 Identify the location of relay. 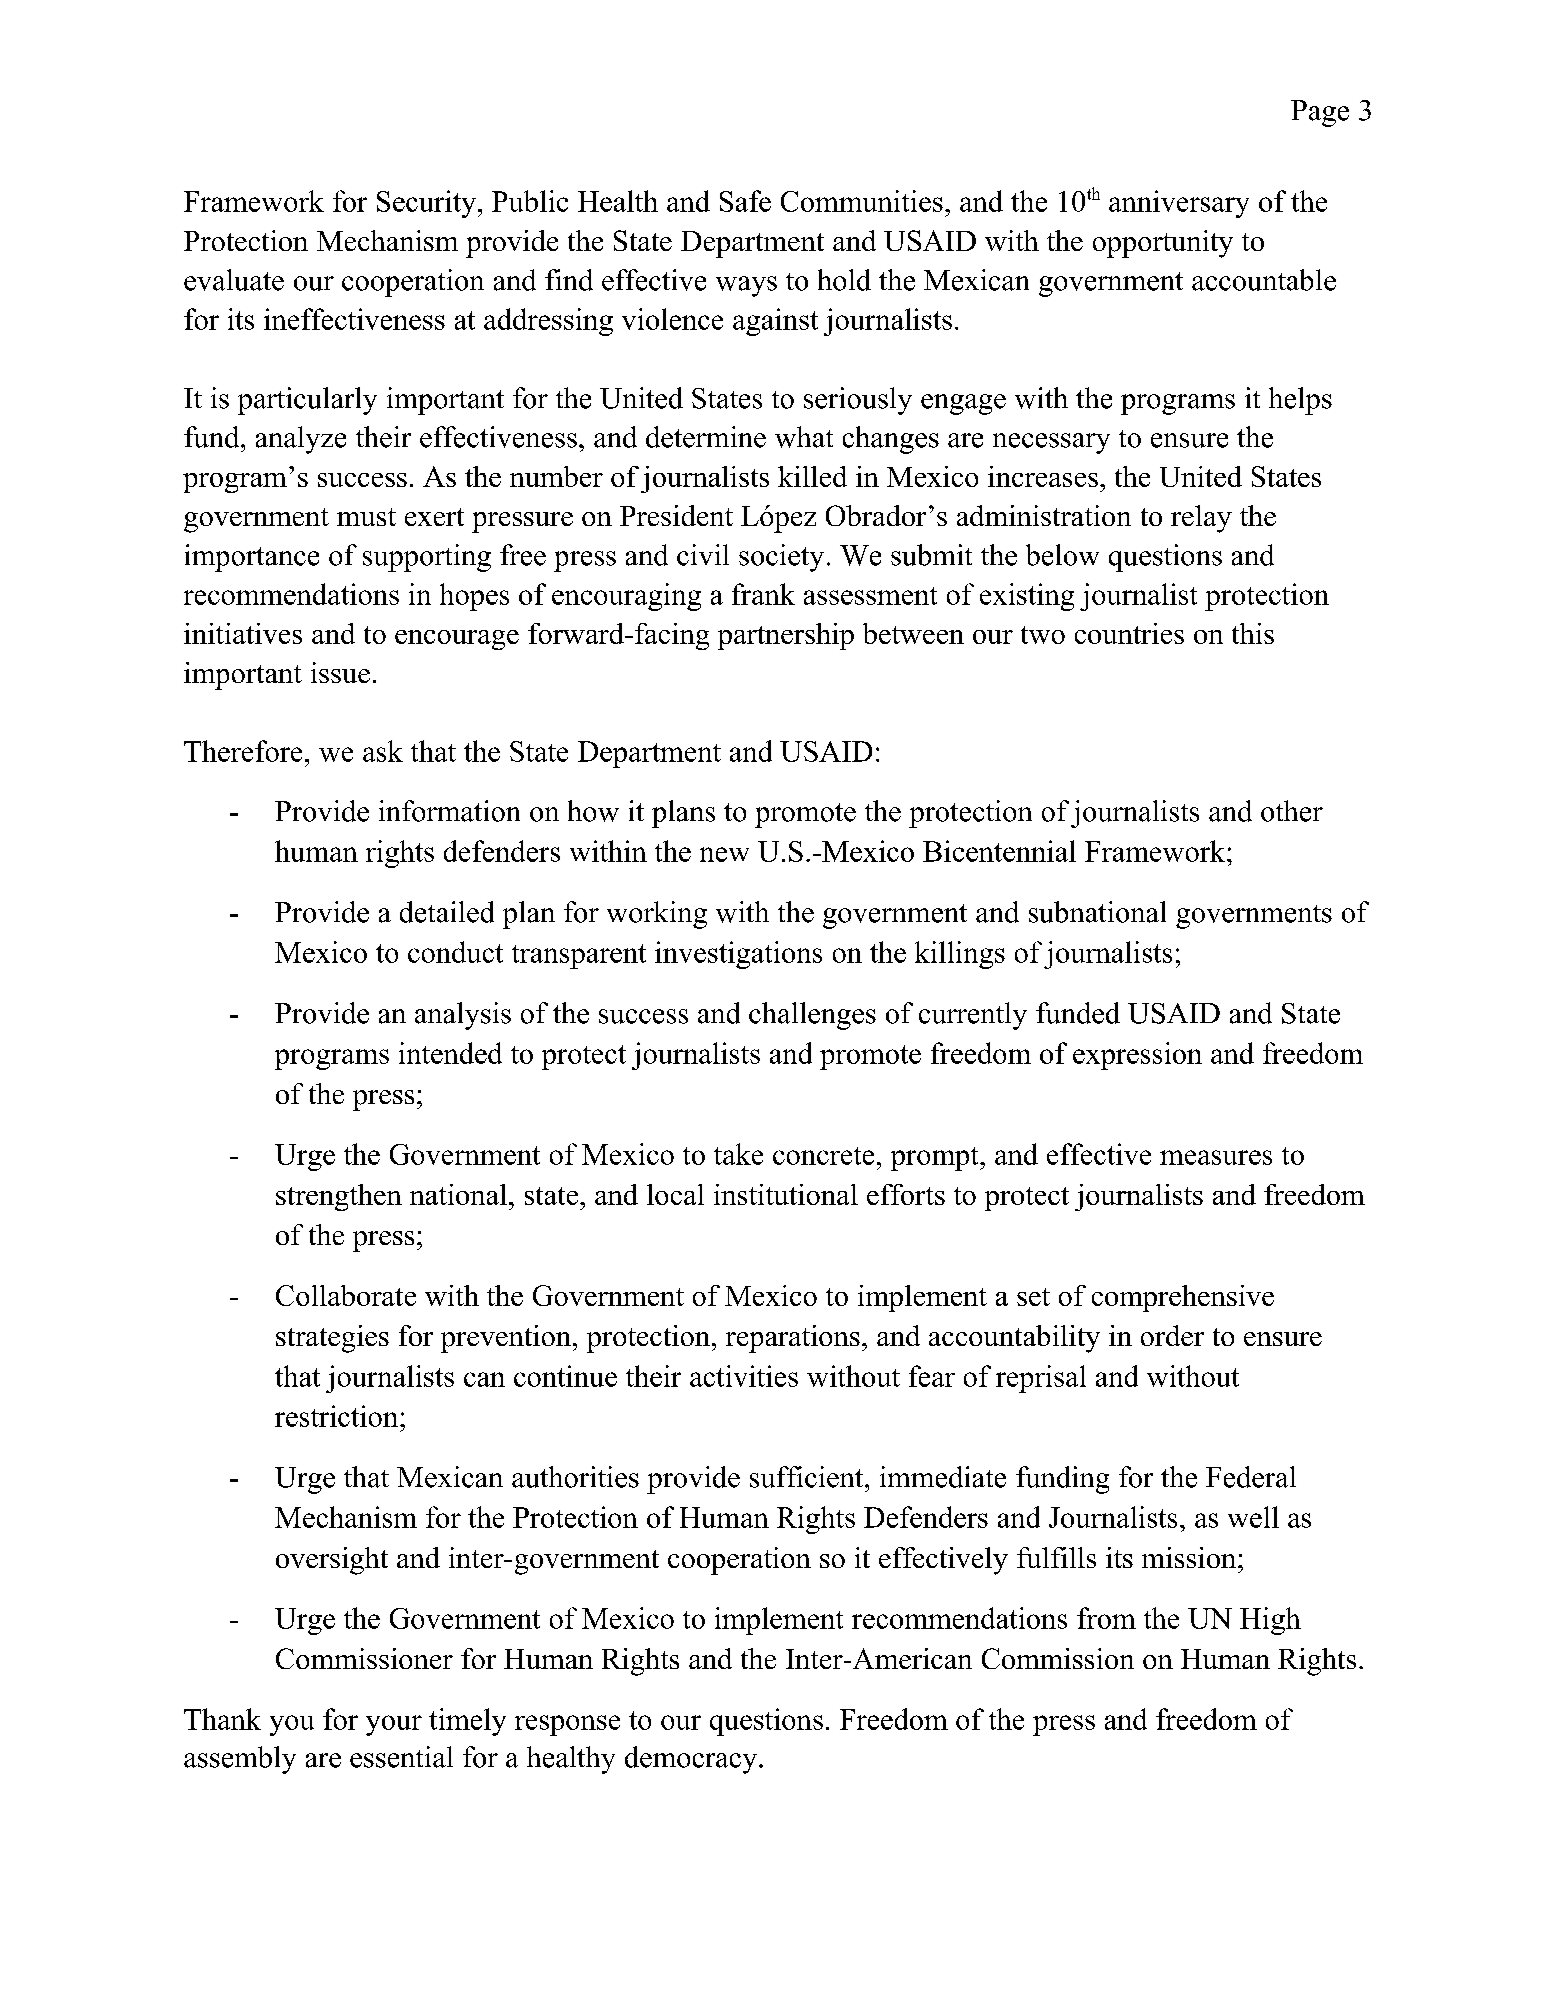
(1201, 519).
